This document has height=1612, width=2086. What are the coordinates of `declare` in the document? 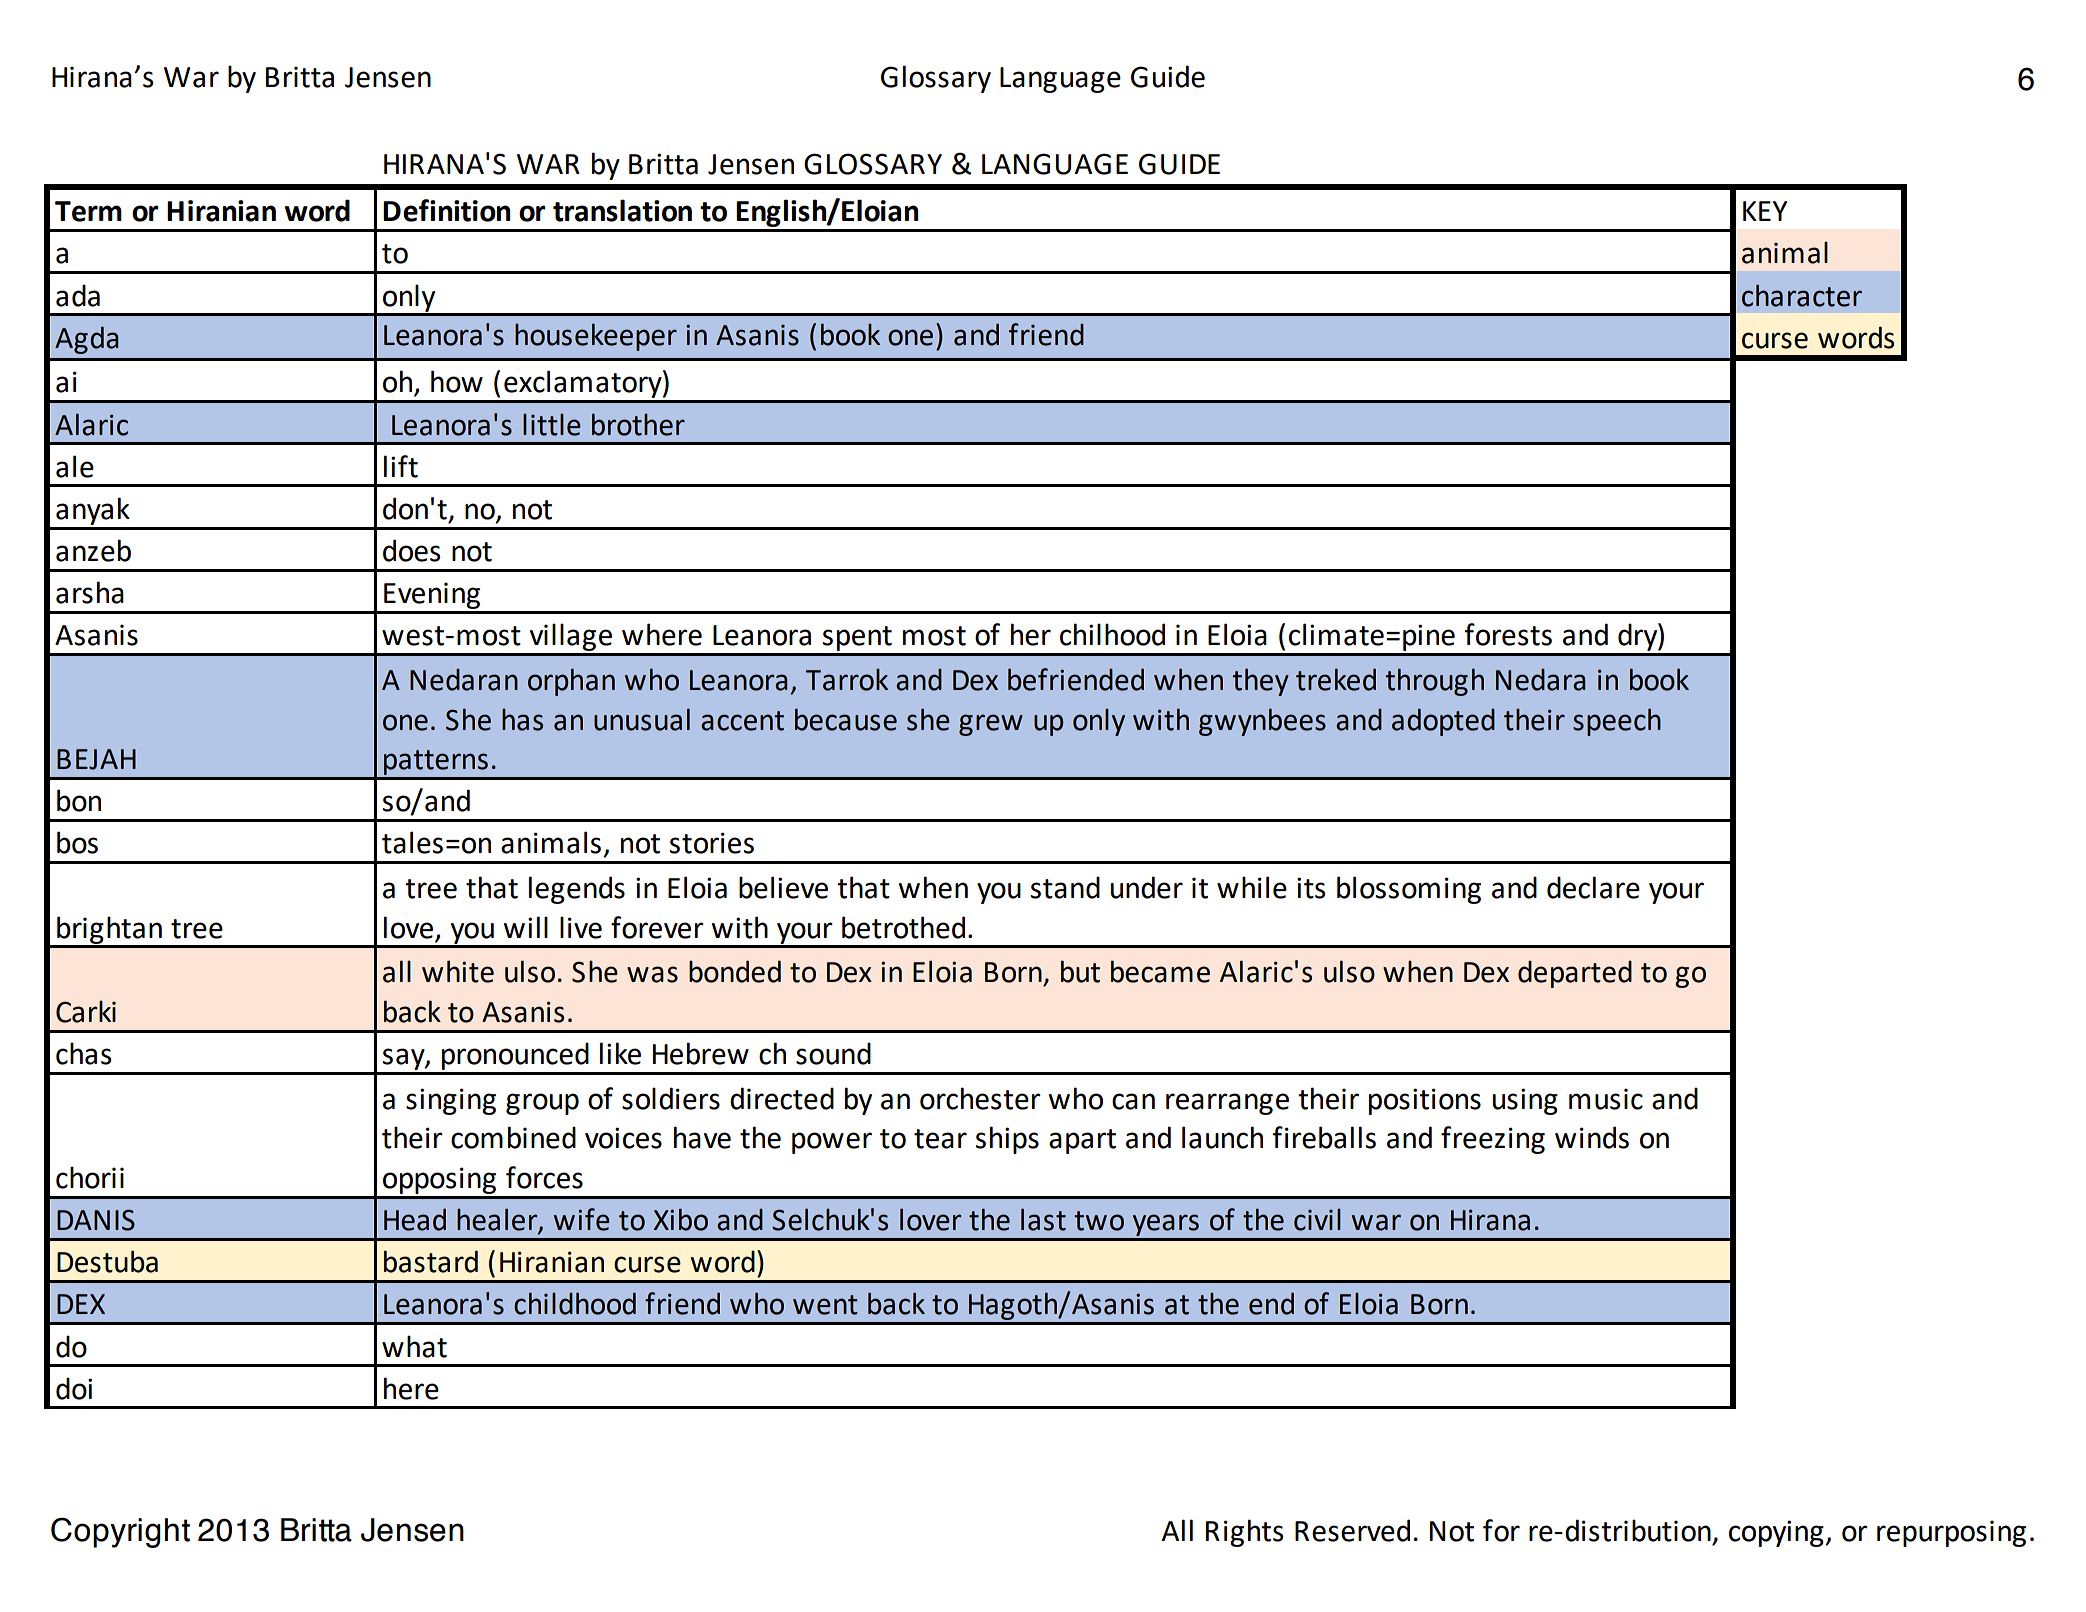 It's located at (1593, 887).
